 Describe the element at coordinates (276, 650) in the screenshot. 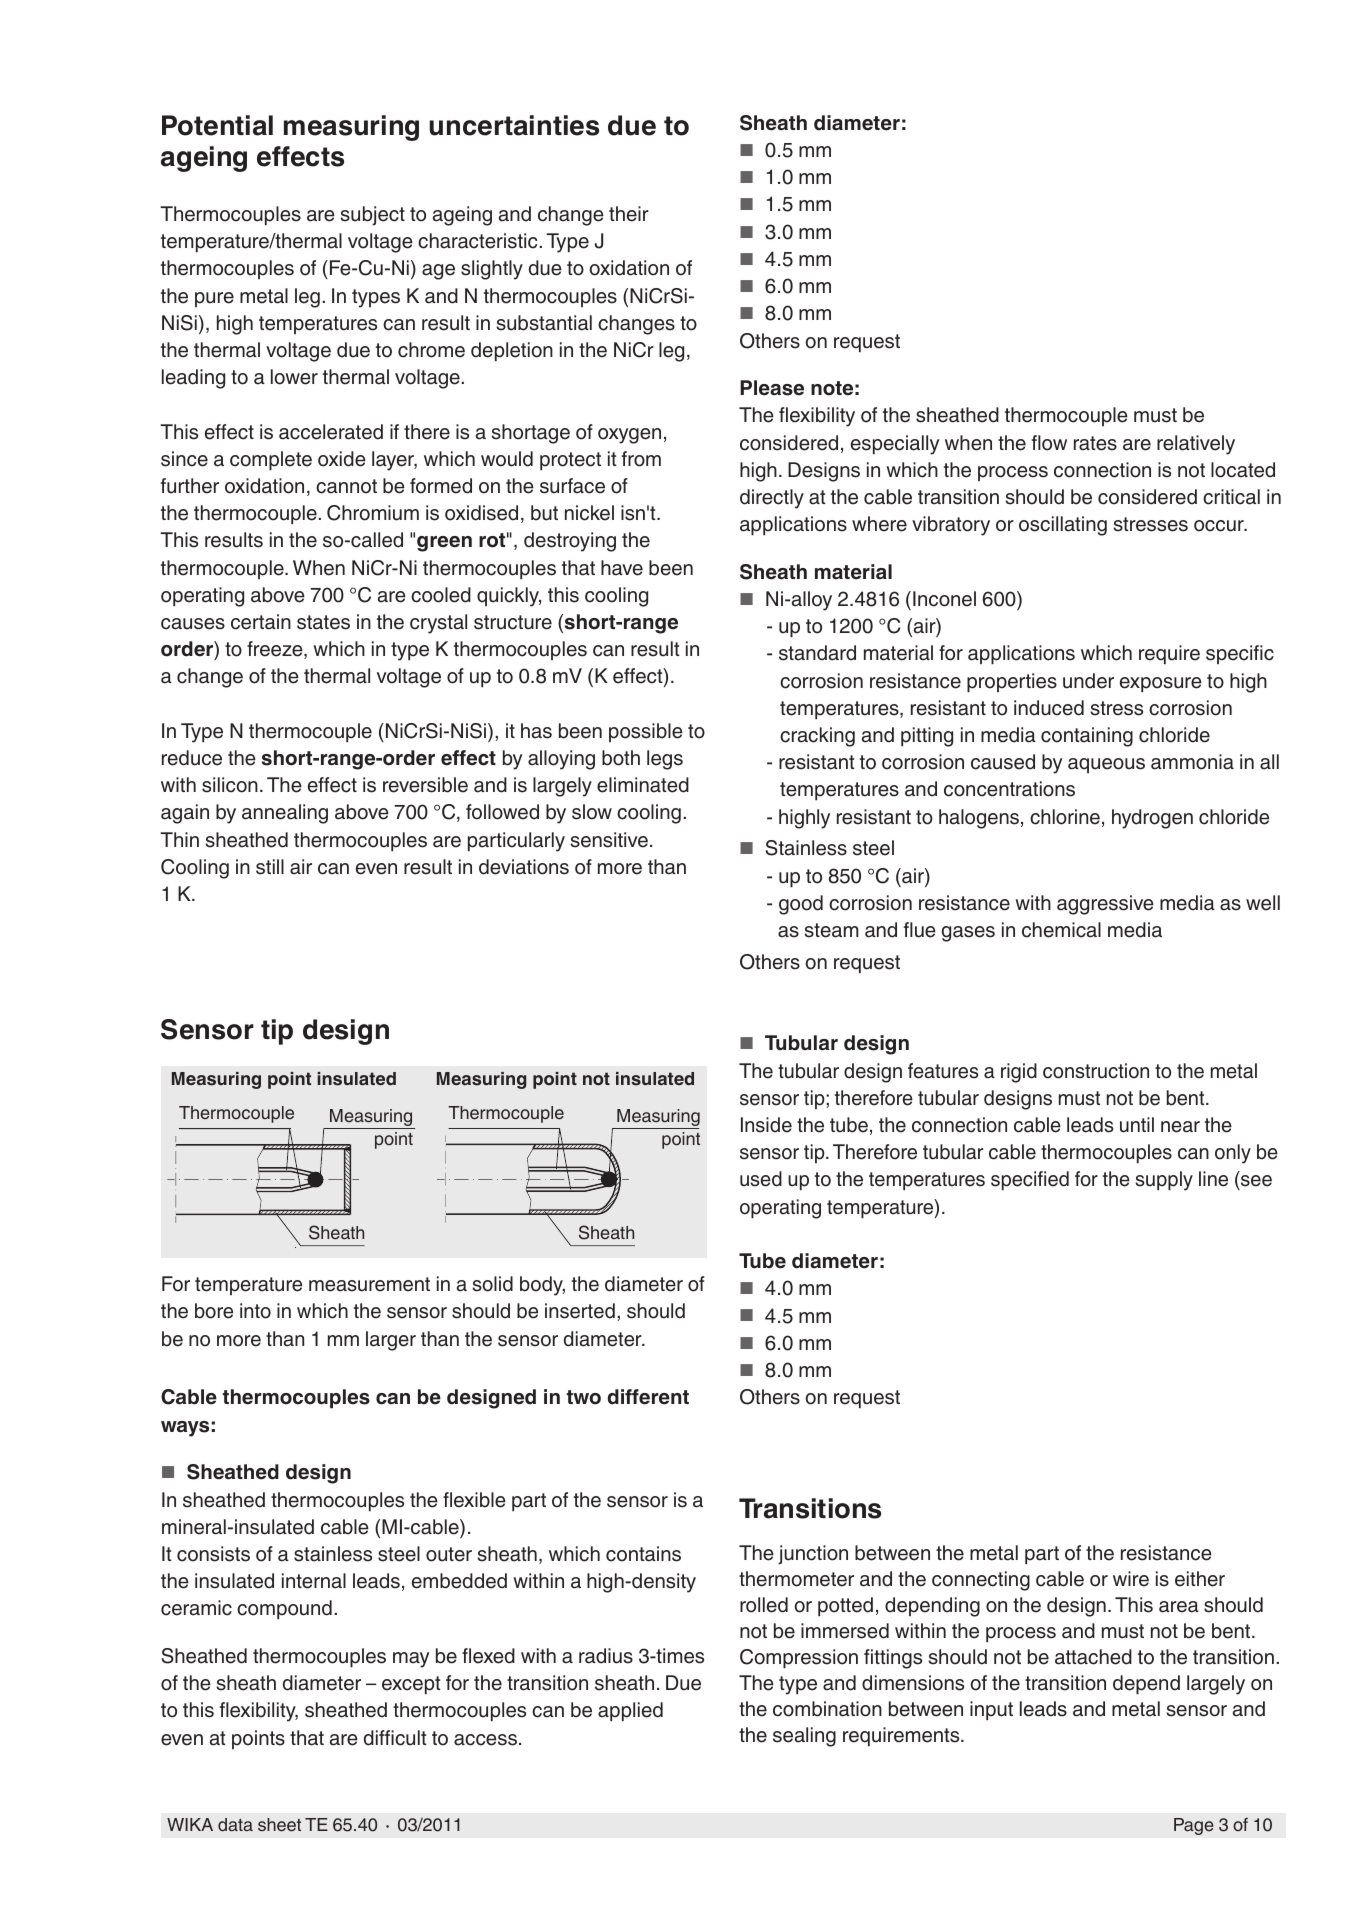

I see `freeze` at that location.
